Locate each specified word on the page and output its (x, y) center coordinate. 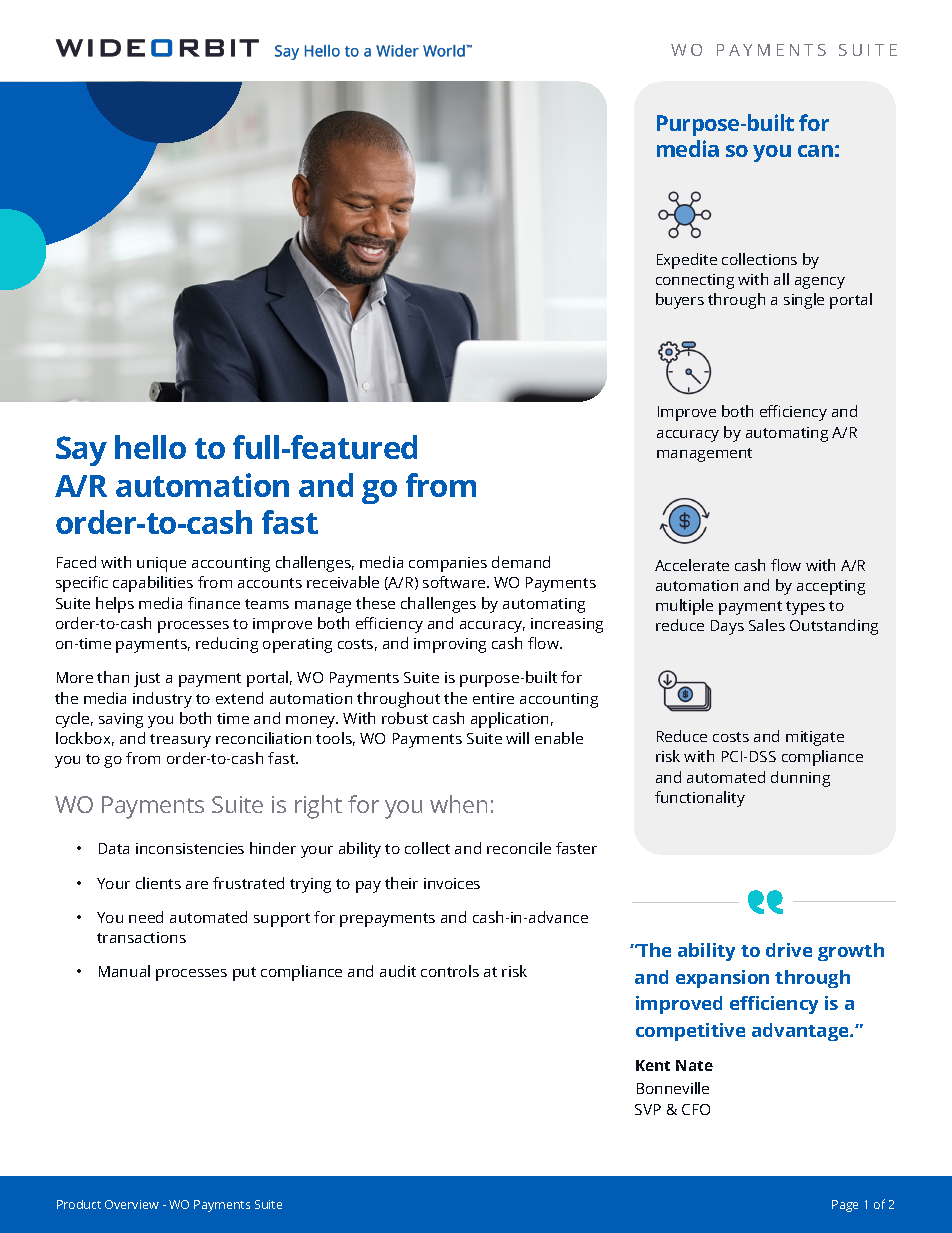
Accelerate (692, 565)
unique (161, 564)
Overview (132, 1204)
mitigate (815, 738)
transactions (141, 937)
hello (150, 447)
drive (789, 950)
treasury (180, 741)
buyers (680, 301)
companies (448, 564)
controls (450, 971)
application (509, 720)
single (804, 301)
